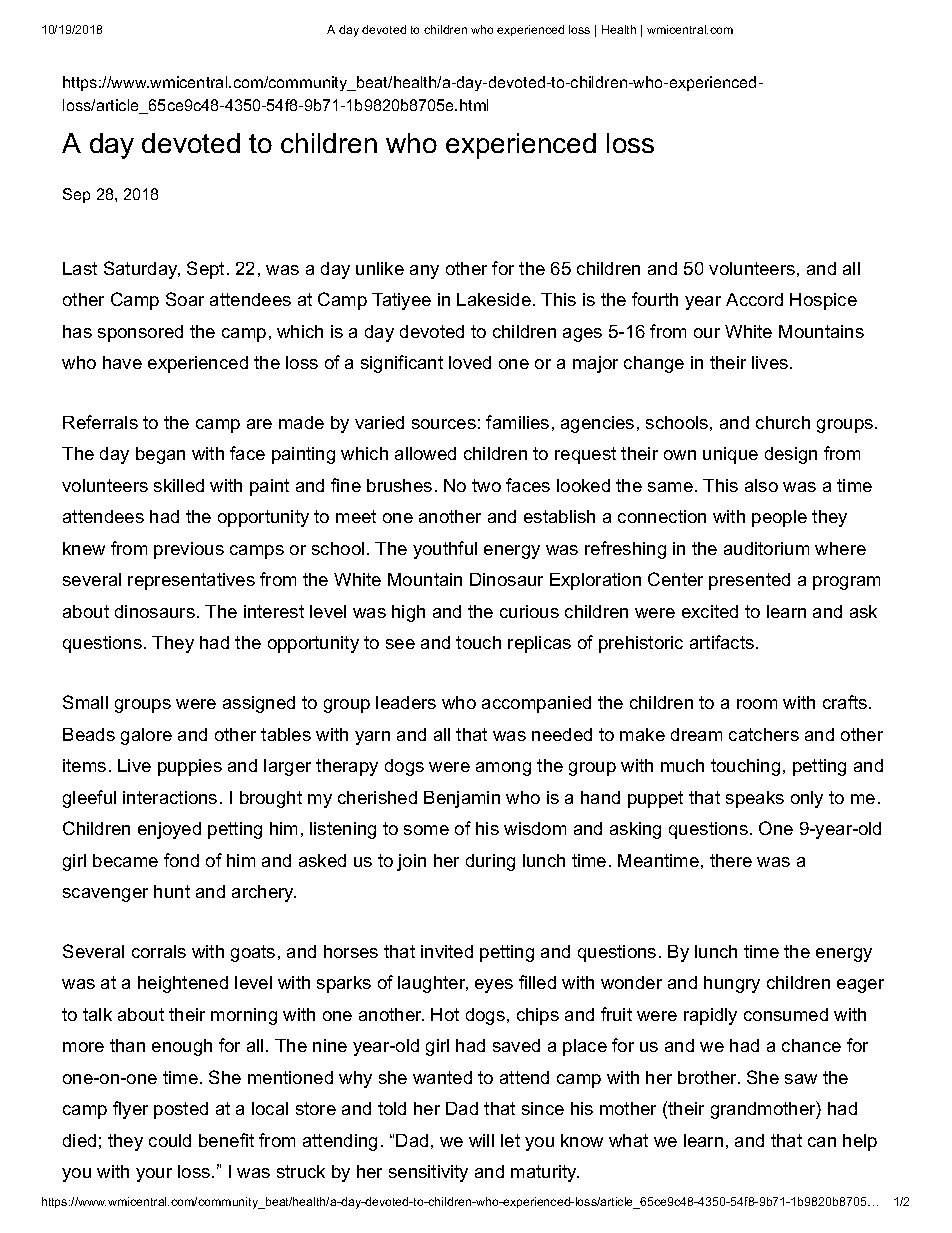  I want to click on speaks, so click(755, 799).
